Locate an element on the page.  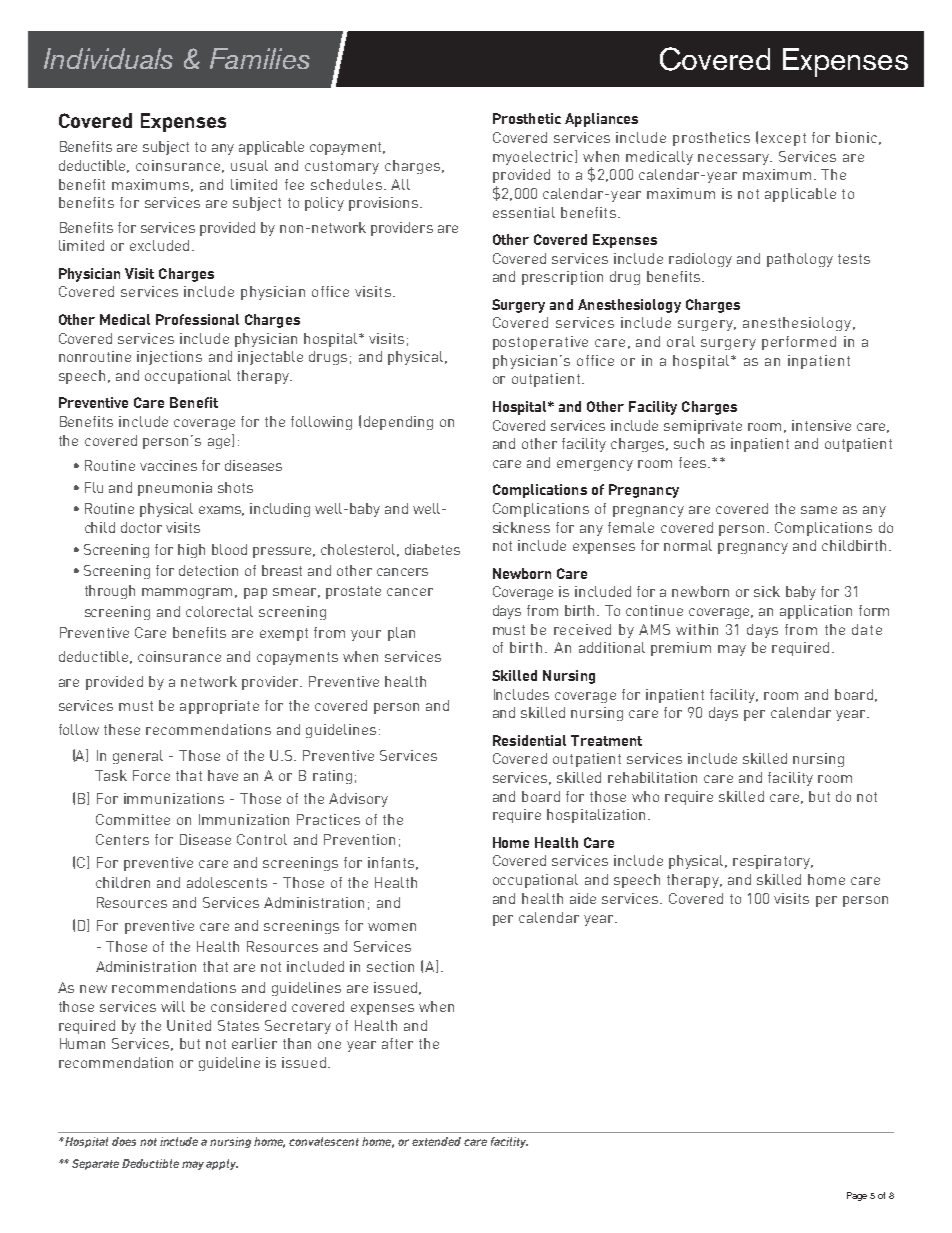
except is located at coordinates (783, 139).
